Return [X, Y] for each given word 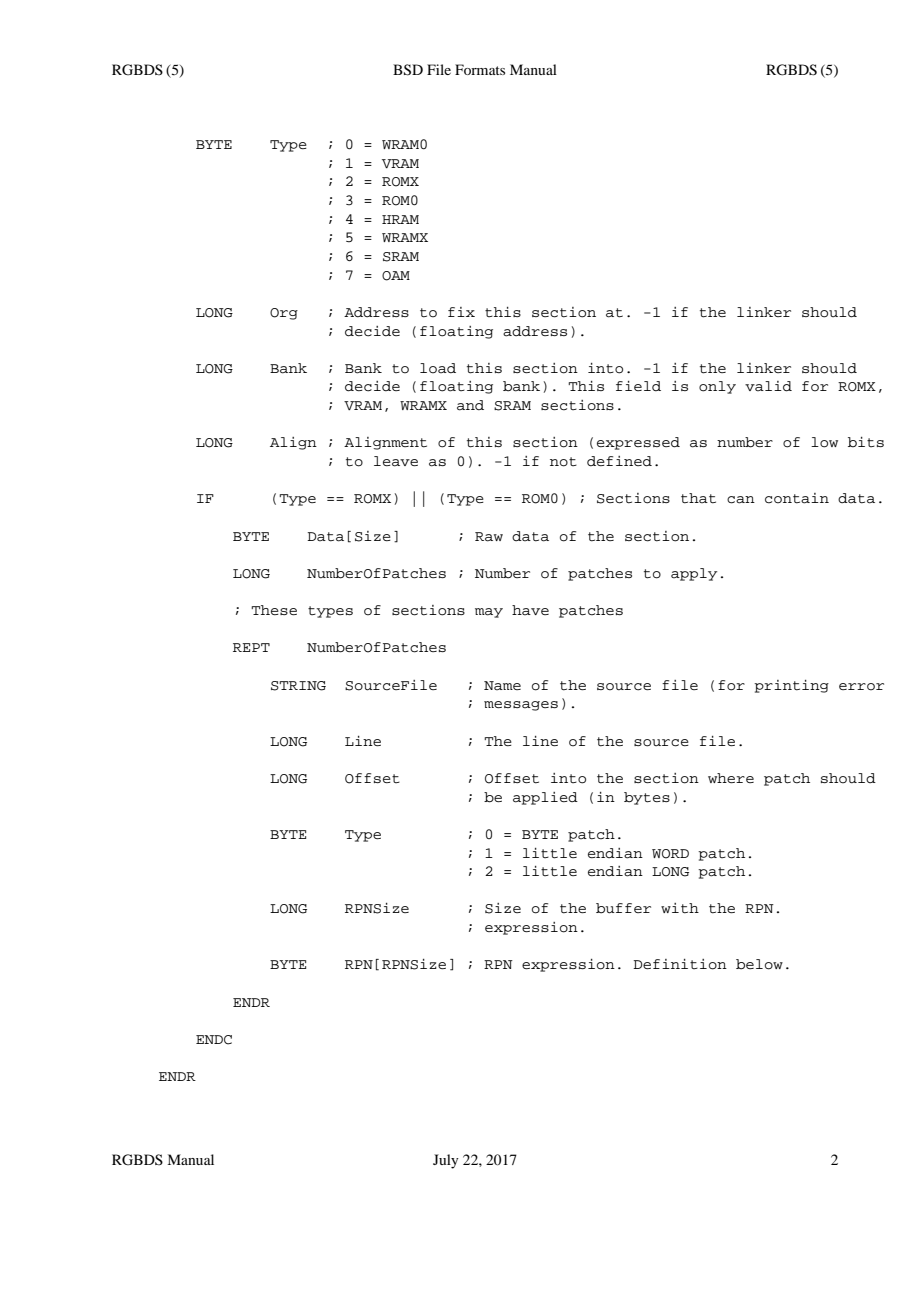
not [563, 462]
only [717, 387]
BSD [408, 70]
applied [545, 798]
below [759, 964]
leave [396, 461]
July [446, 1161]
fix [461, 312]
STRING [298, 686]
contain [797, 498]
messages [521, 706]
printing [791, 686]
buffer [623, 908]
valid [768, 386]
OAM [396, 276]
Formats [480, 69]
